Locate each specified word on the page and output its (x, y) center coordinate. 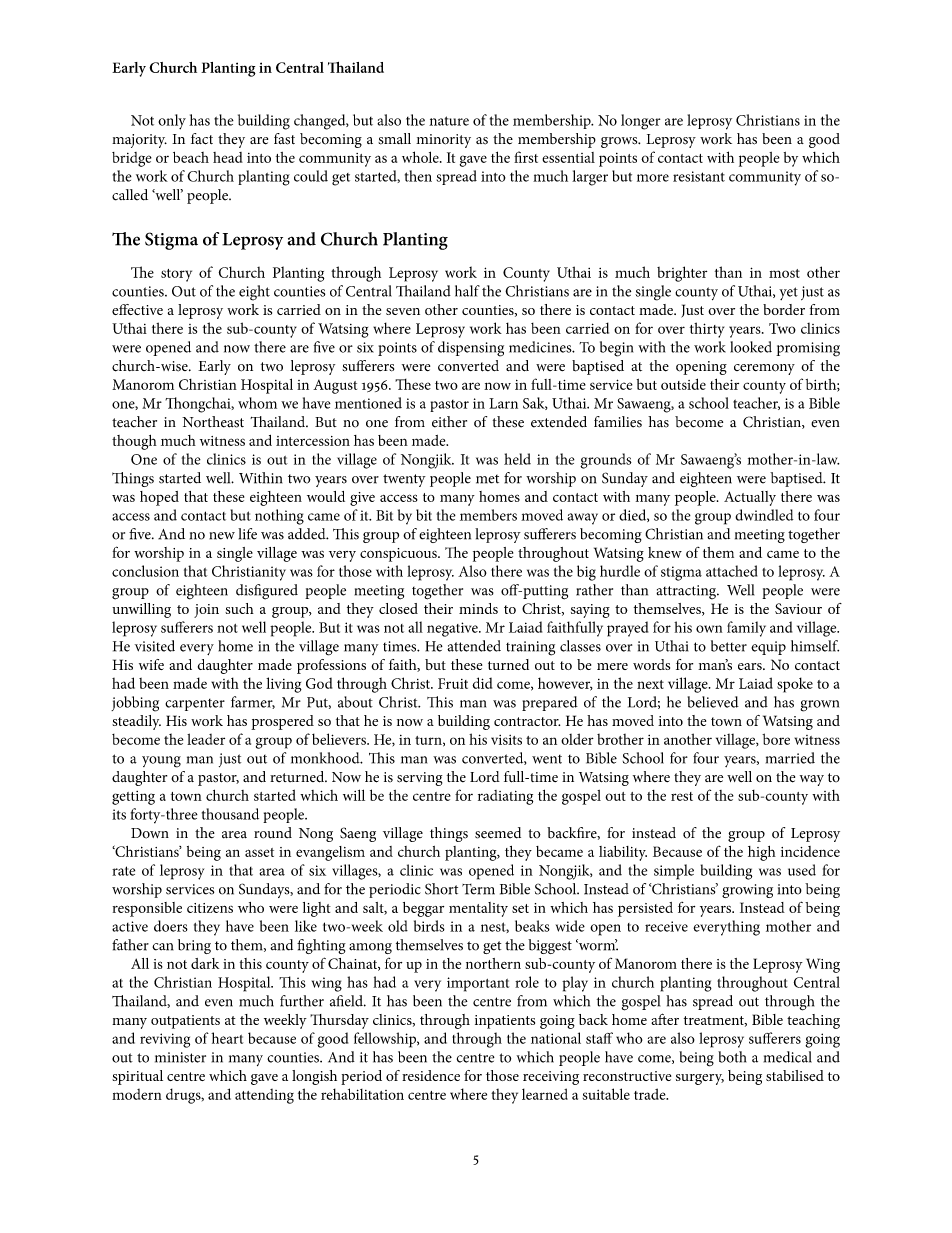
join (206, 611)
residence (431, 1075)
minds (478, 608)
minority (443, 141)
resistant (699, 176)
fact (202, 139)
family (746, 629)
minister (180, 1057)
